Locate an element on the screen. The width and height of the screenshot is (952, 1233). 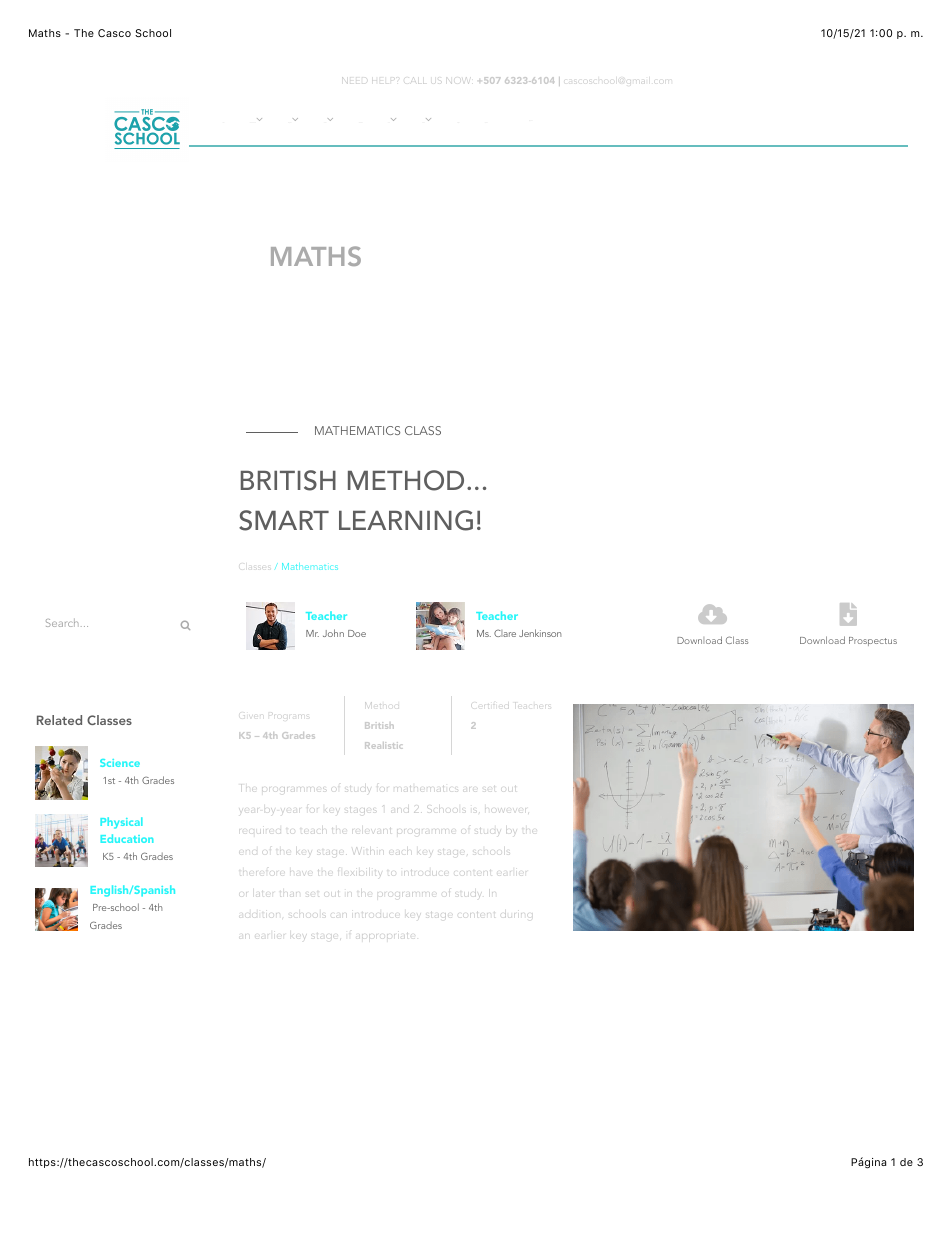
Prospectus is located at coordinates (873, 641).
